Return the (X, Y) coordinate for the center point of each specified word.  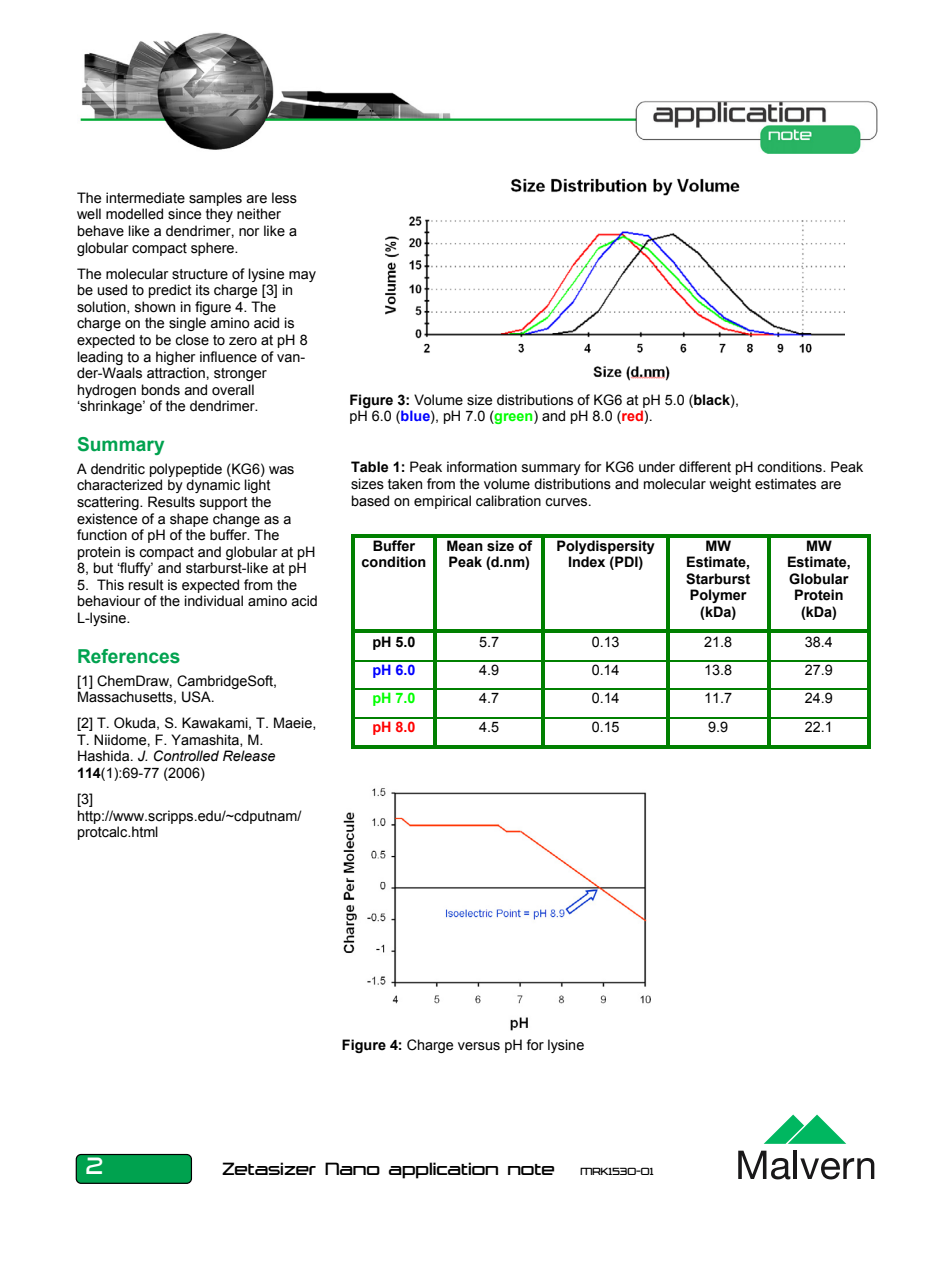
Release (249, 756)
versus (479, 1046)
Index (587, 562)
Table (369, 467)
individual (214, 601)
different (705, 467)
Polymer (718, 596)
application (443, 1170)
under (657, 467)
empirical (442, 502)
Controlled (186, 756)
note (531, 1169)
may (302, 276)
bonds (161, 390)
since (184, 214)
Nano (352, 1168)
